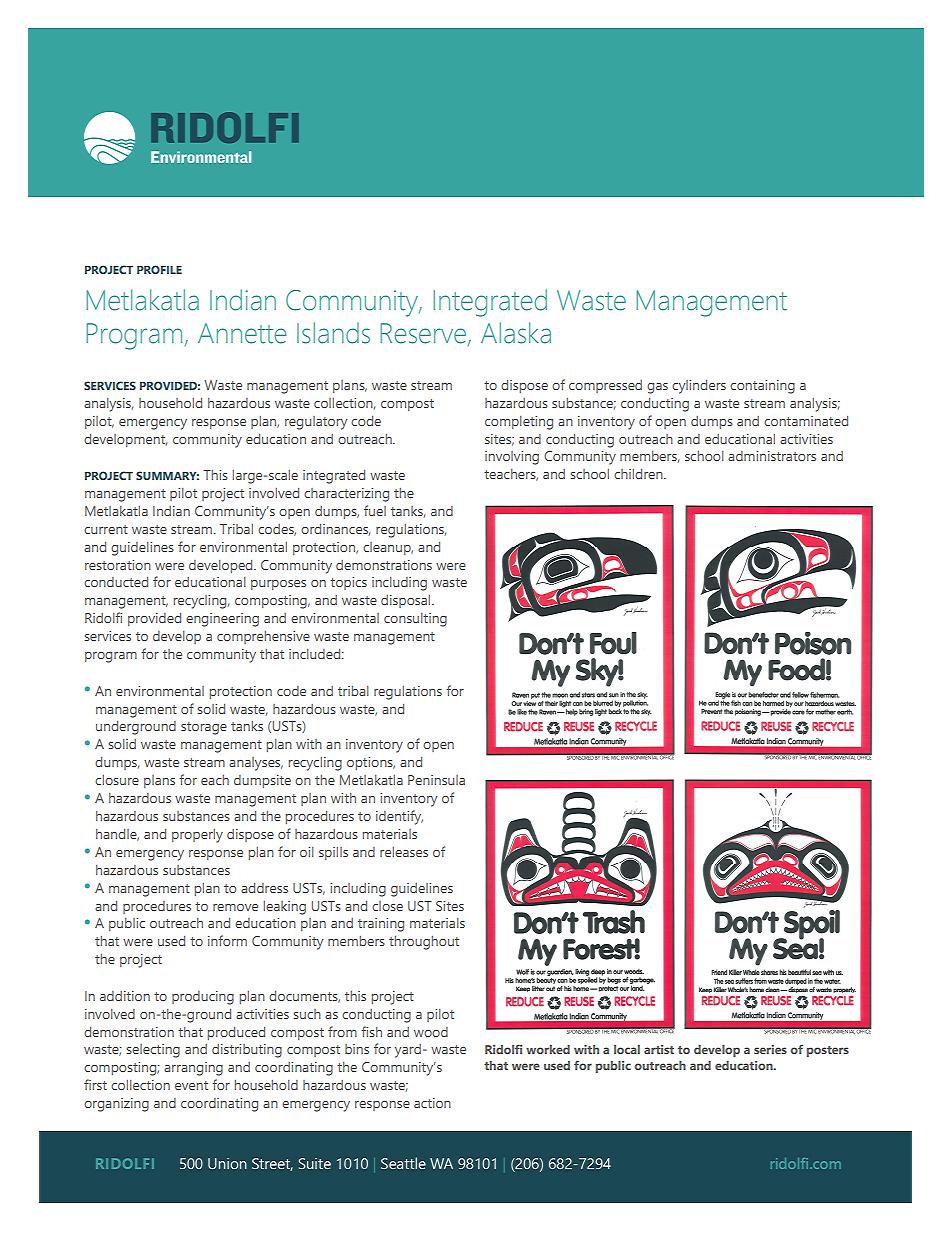 The width and height of the screenshot is (952, 1233). What do you see at coordinates (432, 1103) in the screenshot?
I see `action` at bounding box center [432, 1103].
